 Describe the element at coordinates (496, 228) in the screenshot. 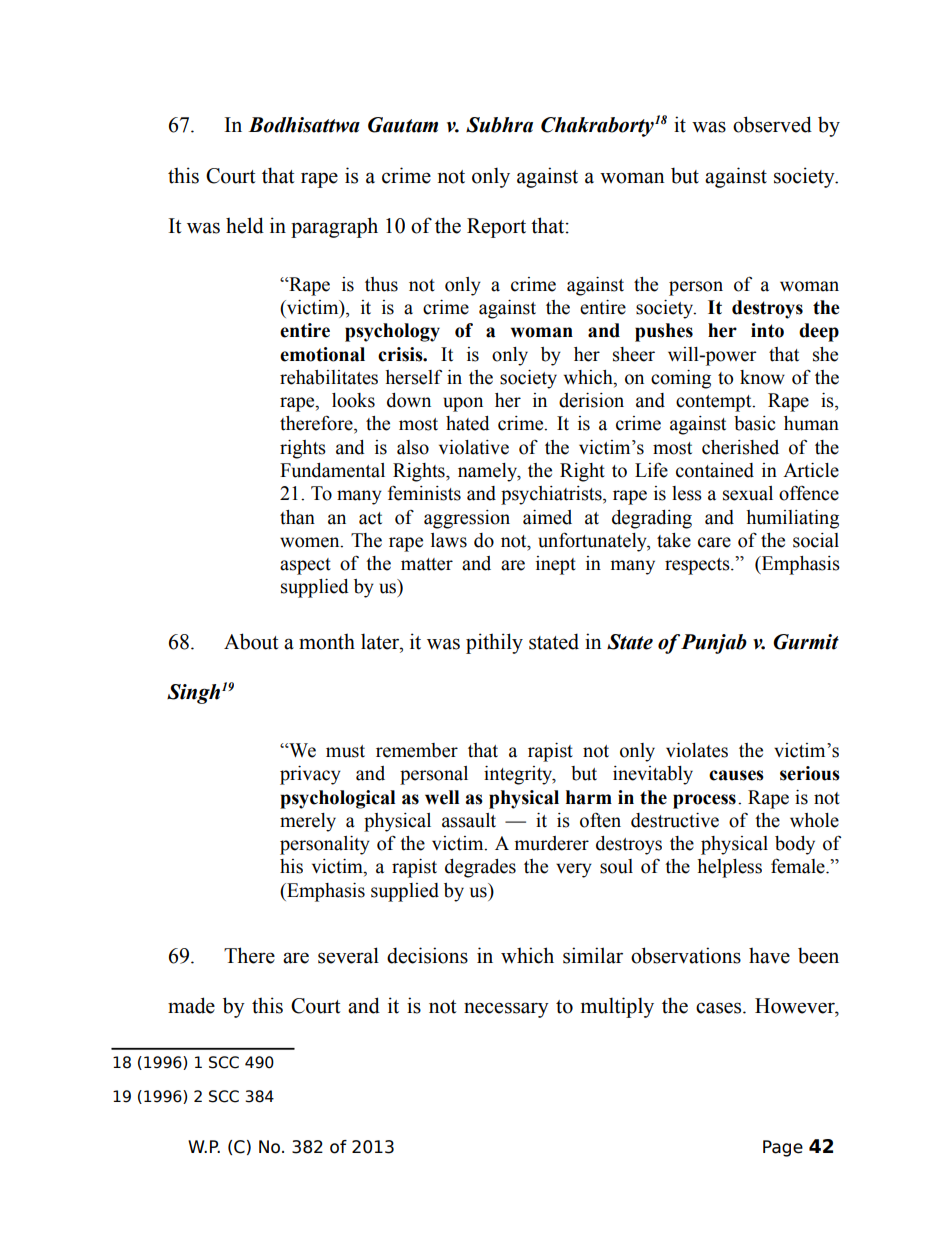

I see `Report` at that location.
